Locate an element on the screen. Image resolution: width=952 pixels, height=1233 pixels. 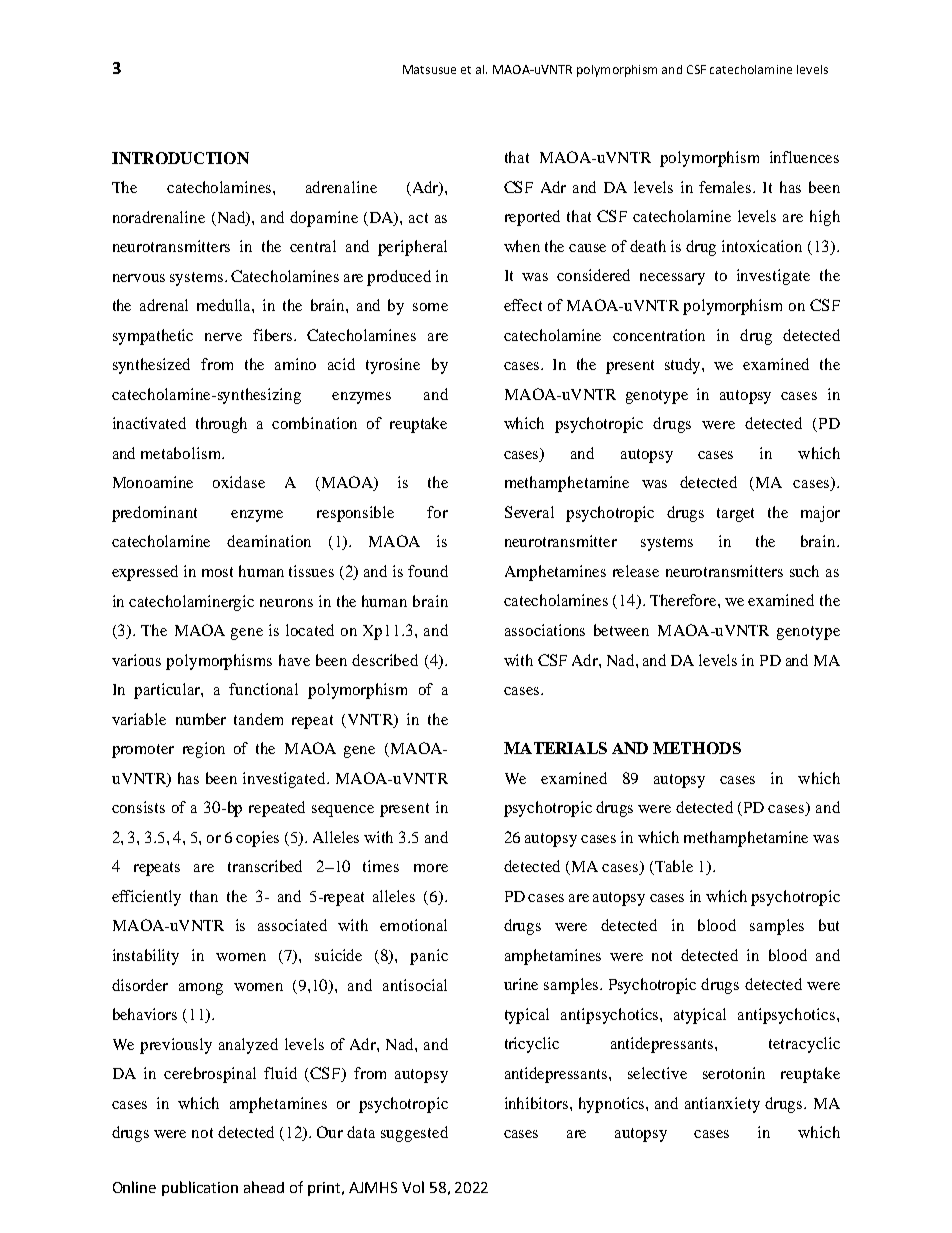
more is located at coordinates (431, 868).
